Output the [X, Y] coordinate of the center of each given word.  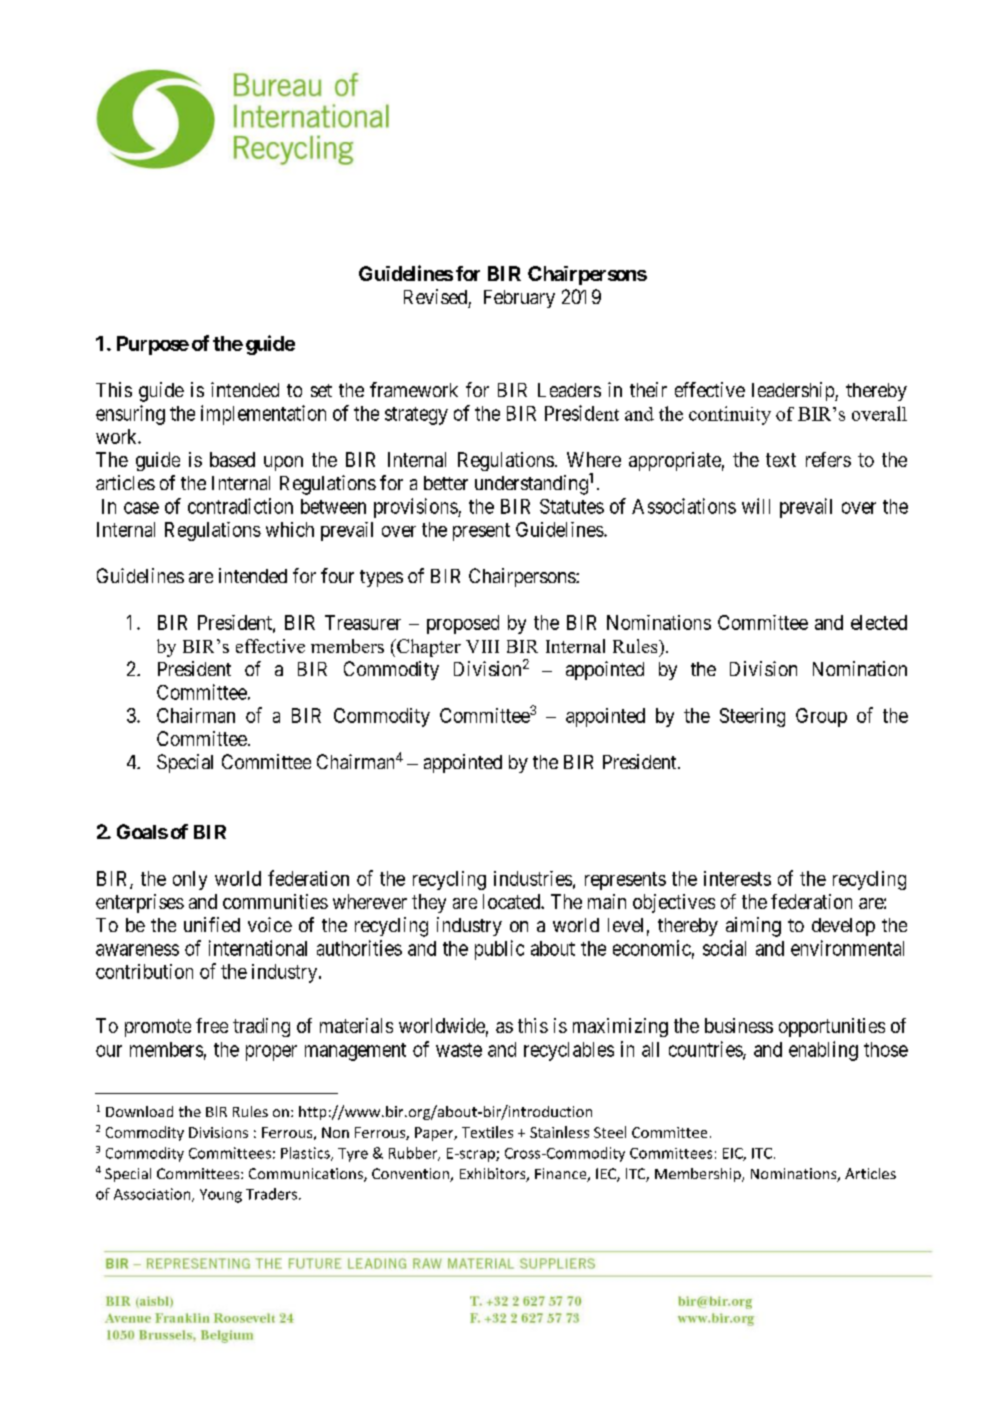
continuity [730, 415]
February [519, 299]
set [321, 390]
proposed [463, 624]
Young [221, 1196]
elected [879, 622]
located [512, 901]
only [190, 880]
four [337, 575]
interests [737, 878]
